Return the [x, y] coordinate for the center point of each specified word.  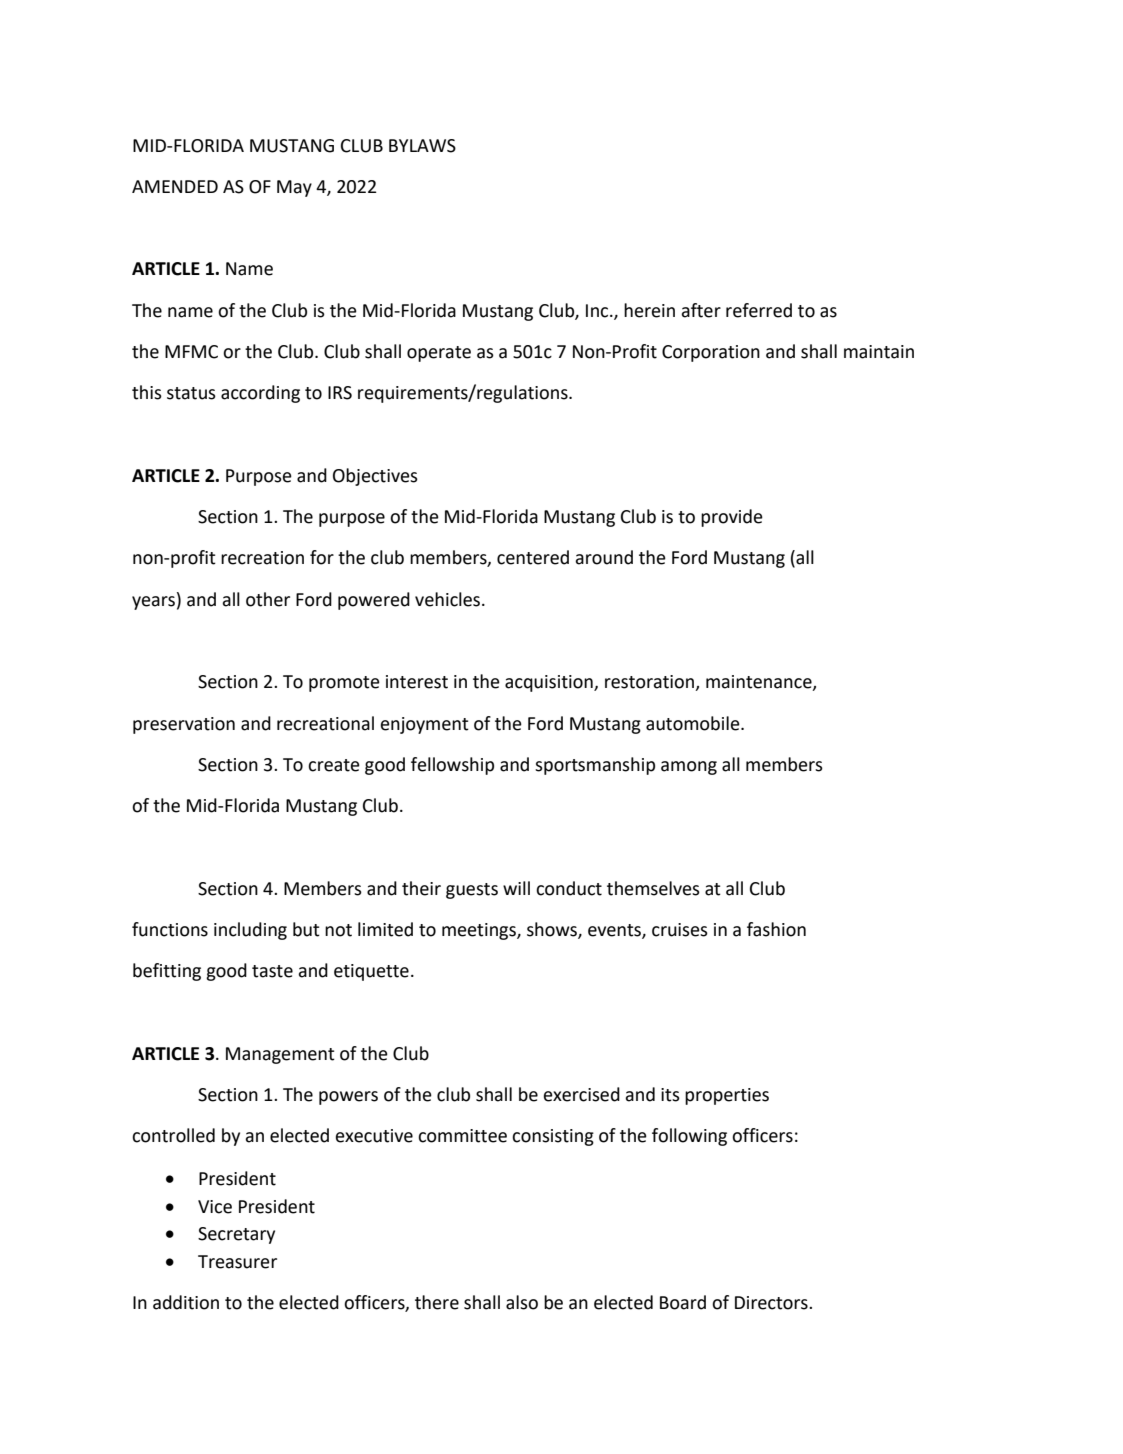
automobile [694, 723]
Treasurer [237, 1262]
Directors [772, 1303]
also [522, 1302]
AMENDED [175, 186]
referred [759, 310]
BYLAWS [422, 146]
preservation [184, 725]
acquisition [550, 683]
